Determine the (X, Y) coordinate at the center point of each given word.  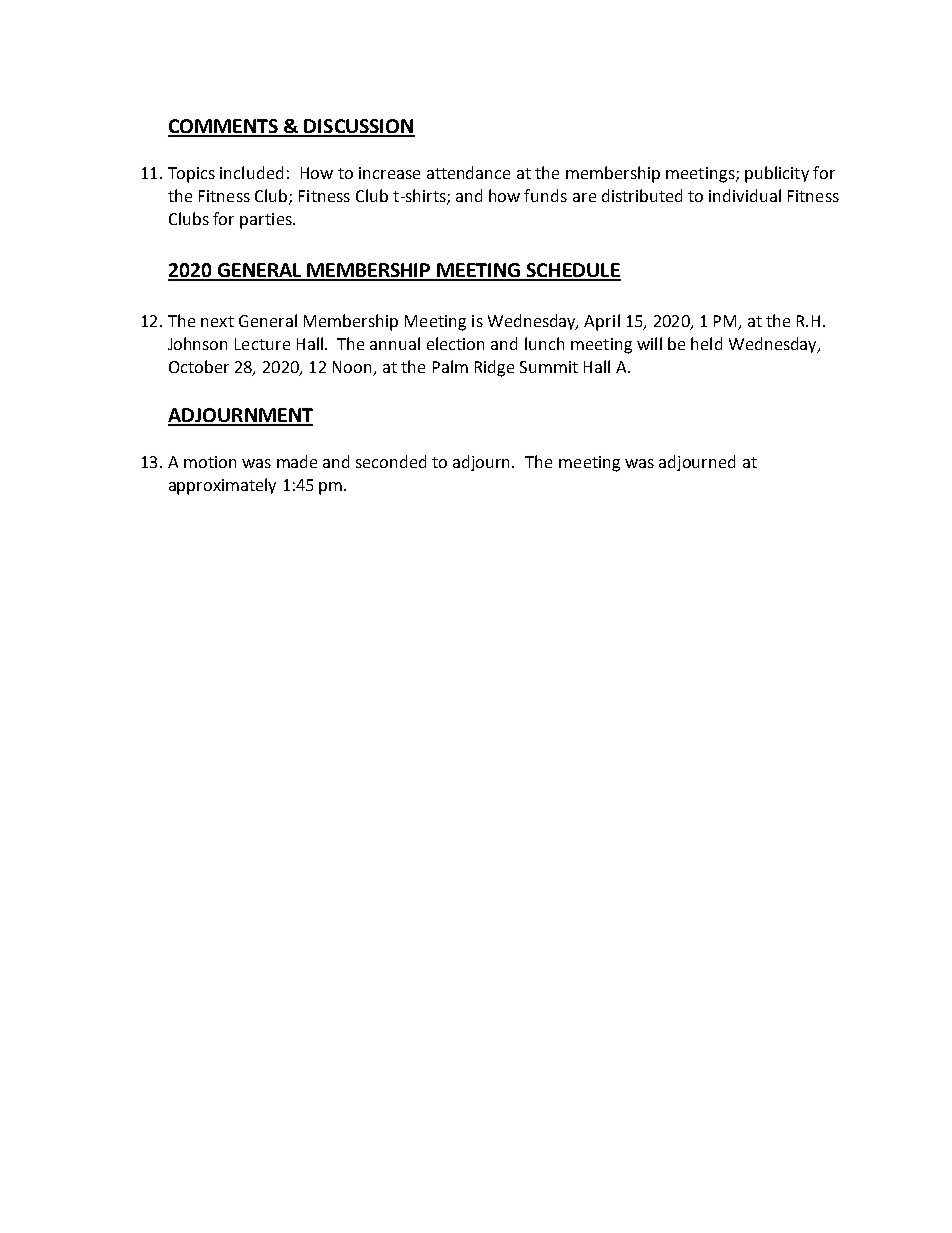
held (706, 343)
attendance (468, 172)
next (217, 321)
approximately (222, 486)
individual (745, 195)
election (455, 343)
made (297, 461)
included (251, 172)
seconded (391, 461)
